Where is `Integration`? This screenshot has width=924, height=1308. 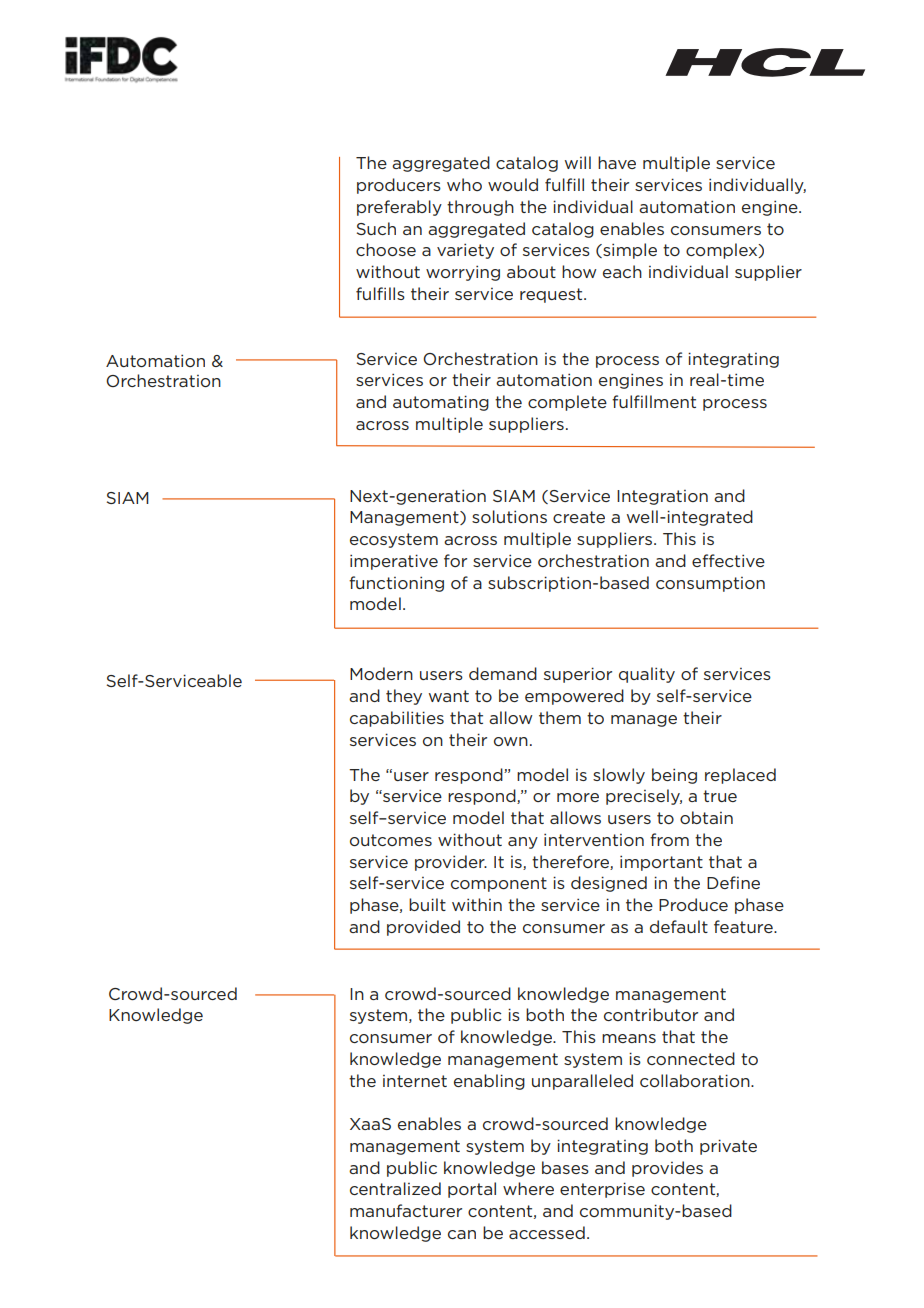
Integration is located at coordinates (662, 497).
